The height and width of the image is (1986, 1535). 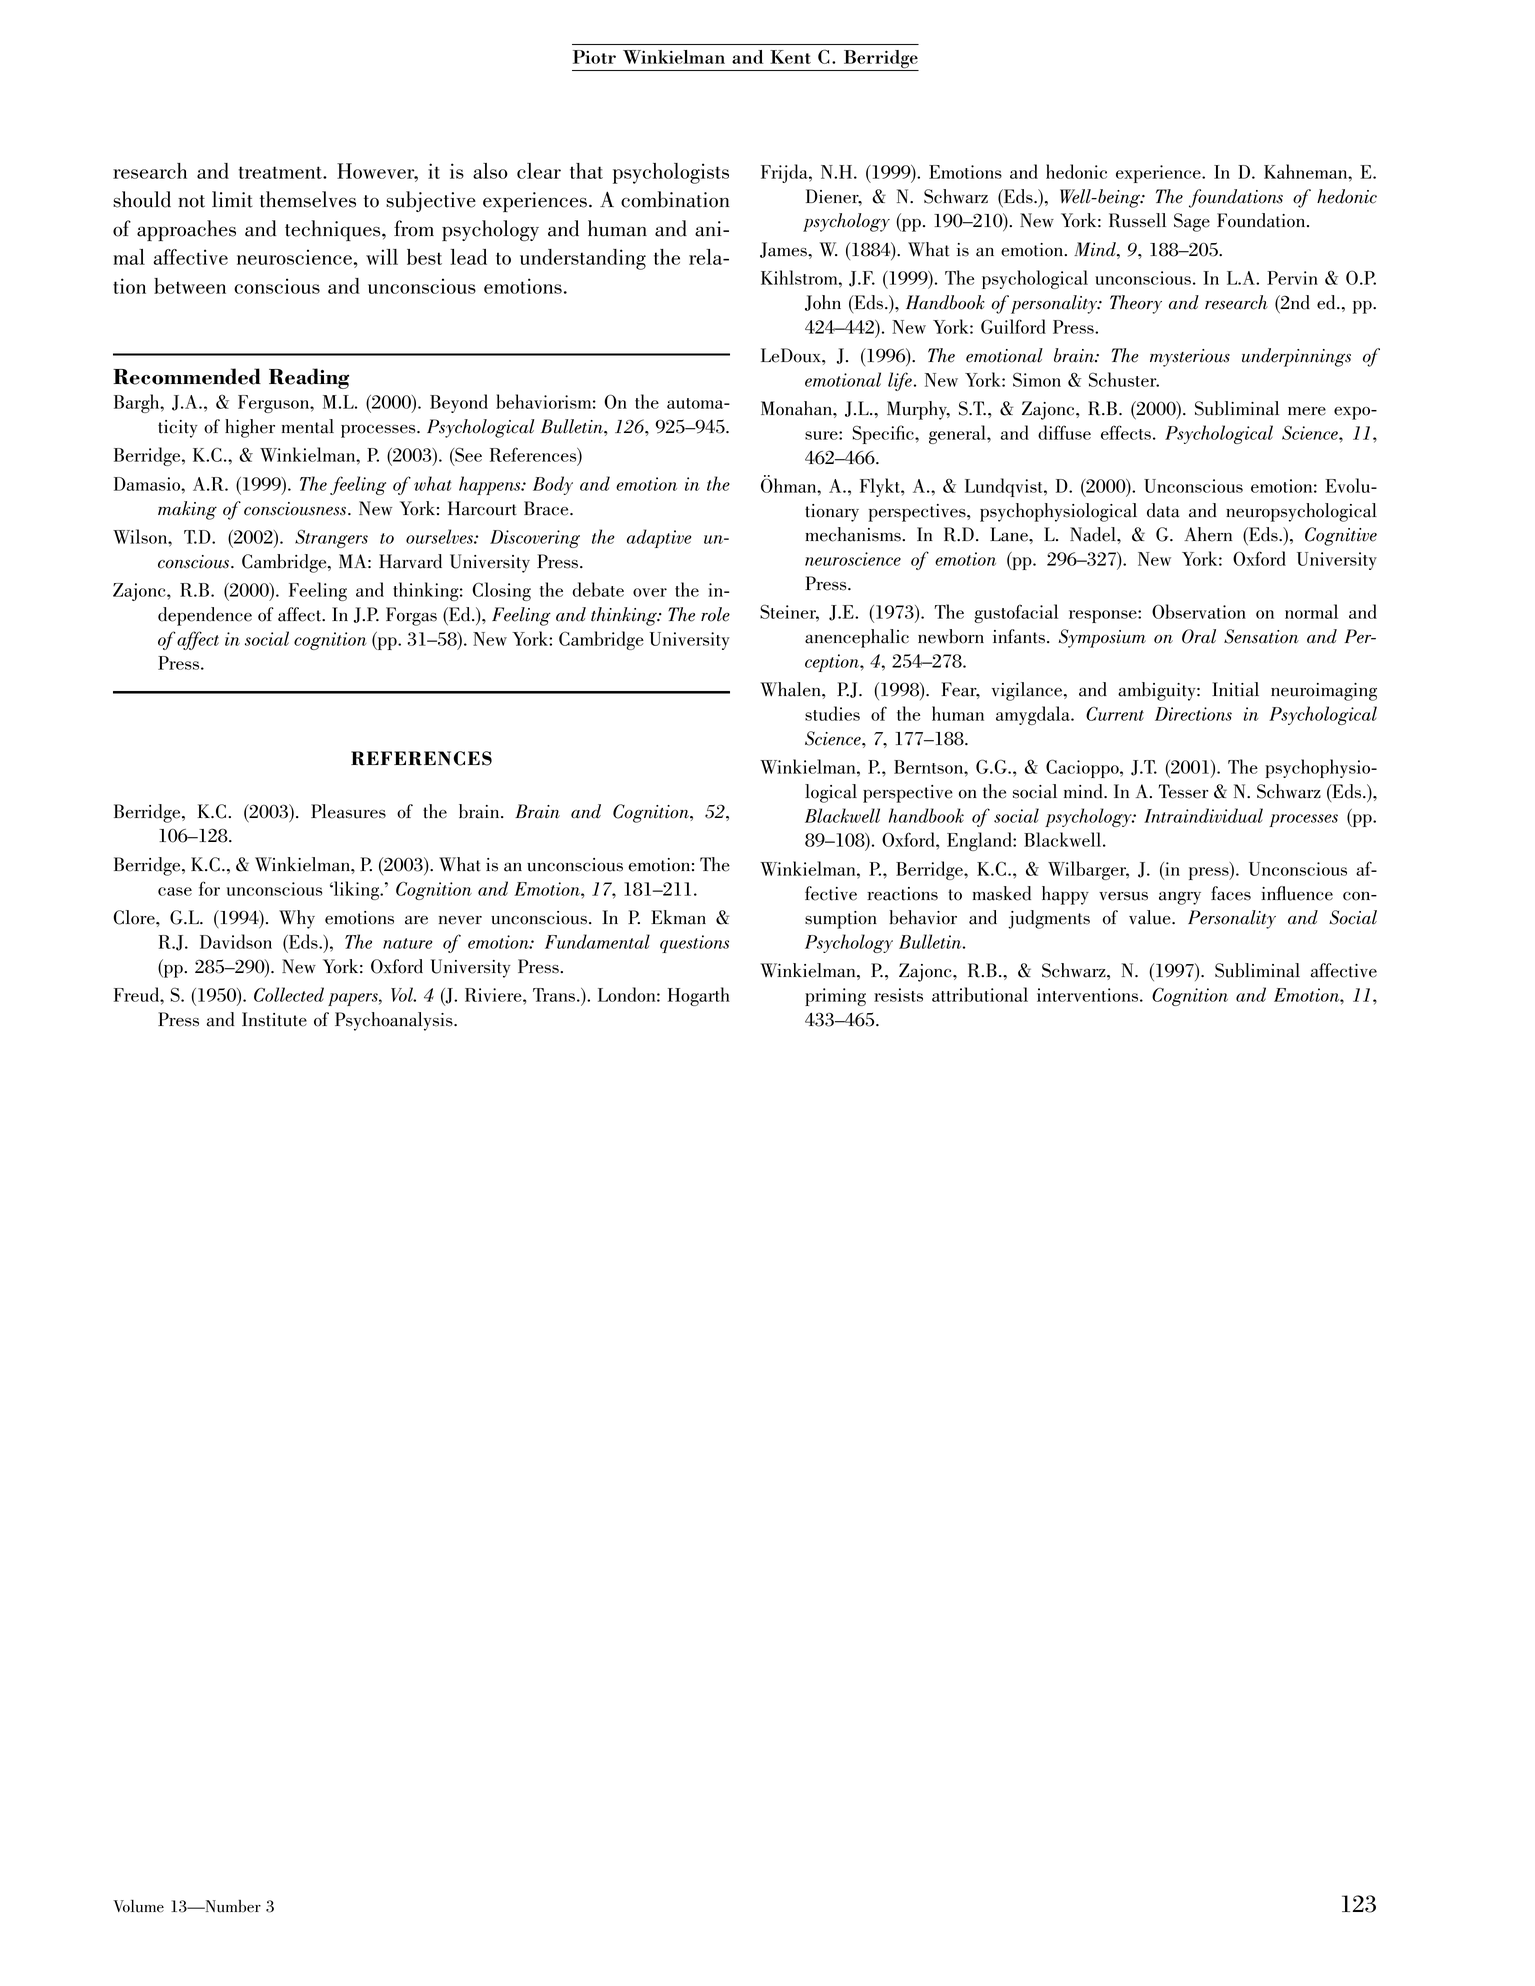 I want to click on priming, so click(x=835, y=997).
